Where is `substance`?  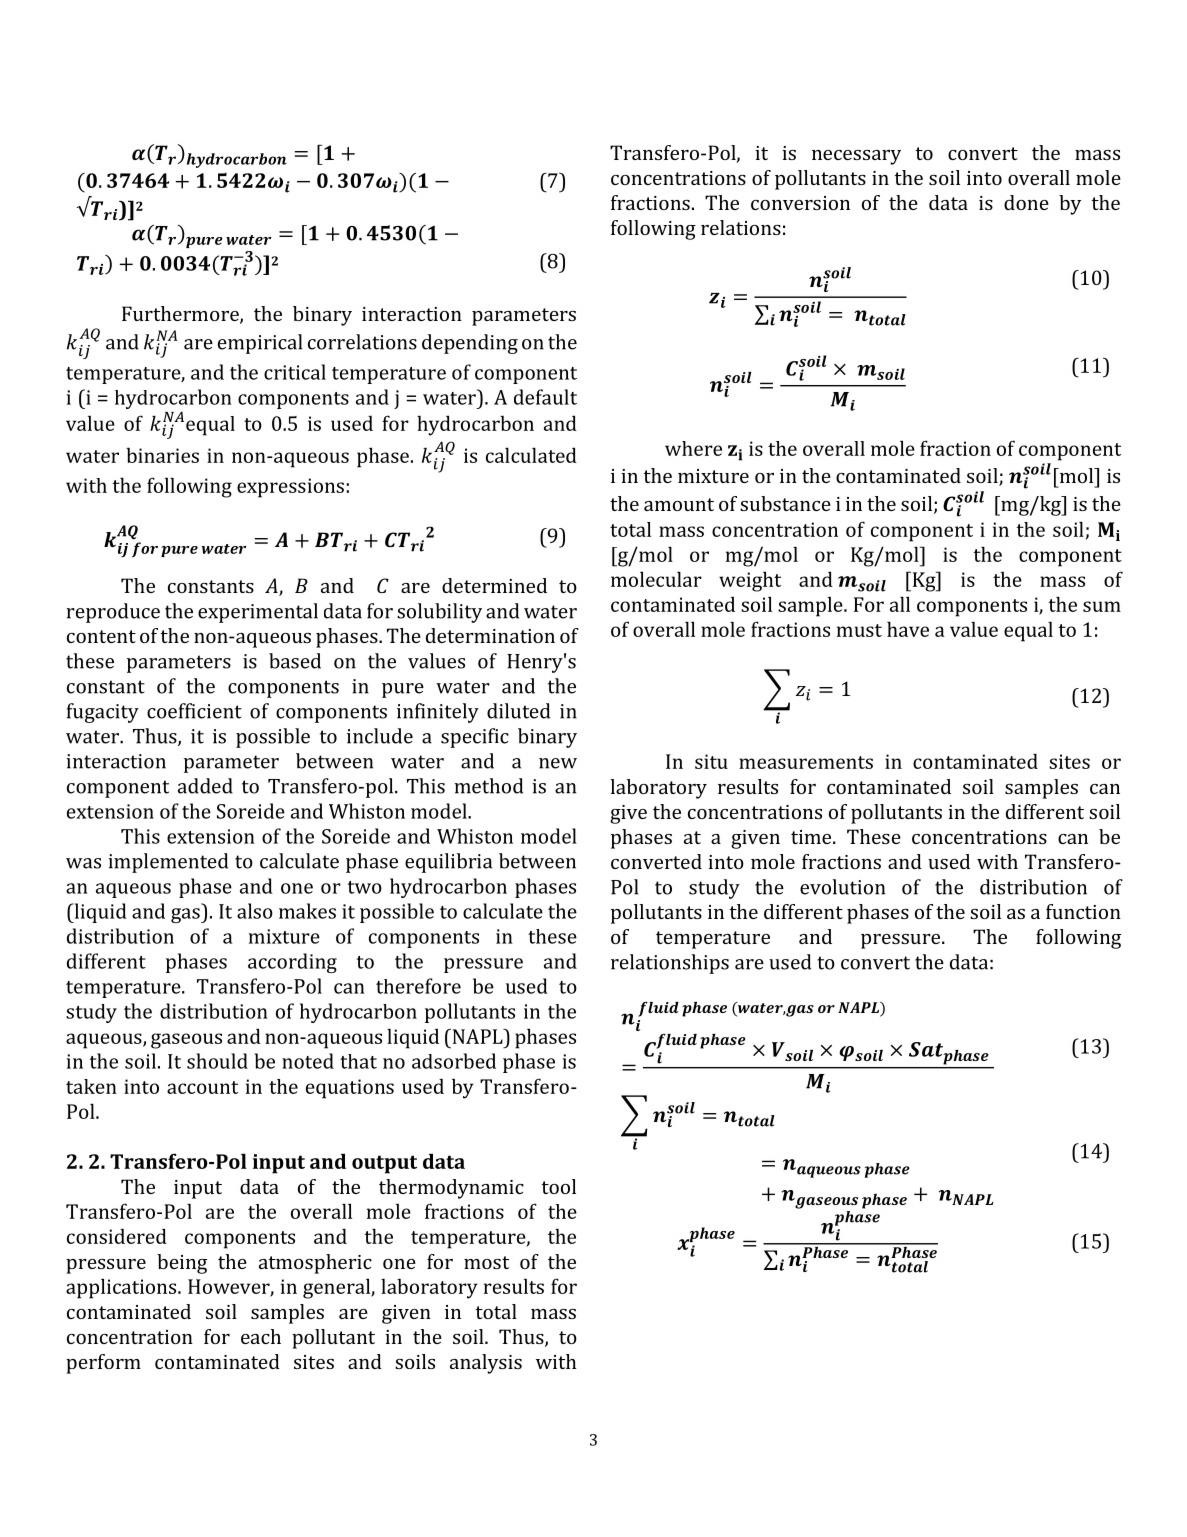
substance is located at coordinates (785, 503).
